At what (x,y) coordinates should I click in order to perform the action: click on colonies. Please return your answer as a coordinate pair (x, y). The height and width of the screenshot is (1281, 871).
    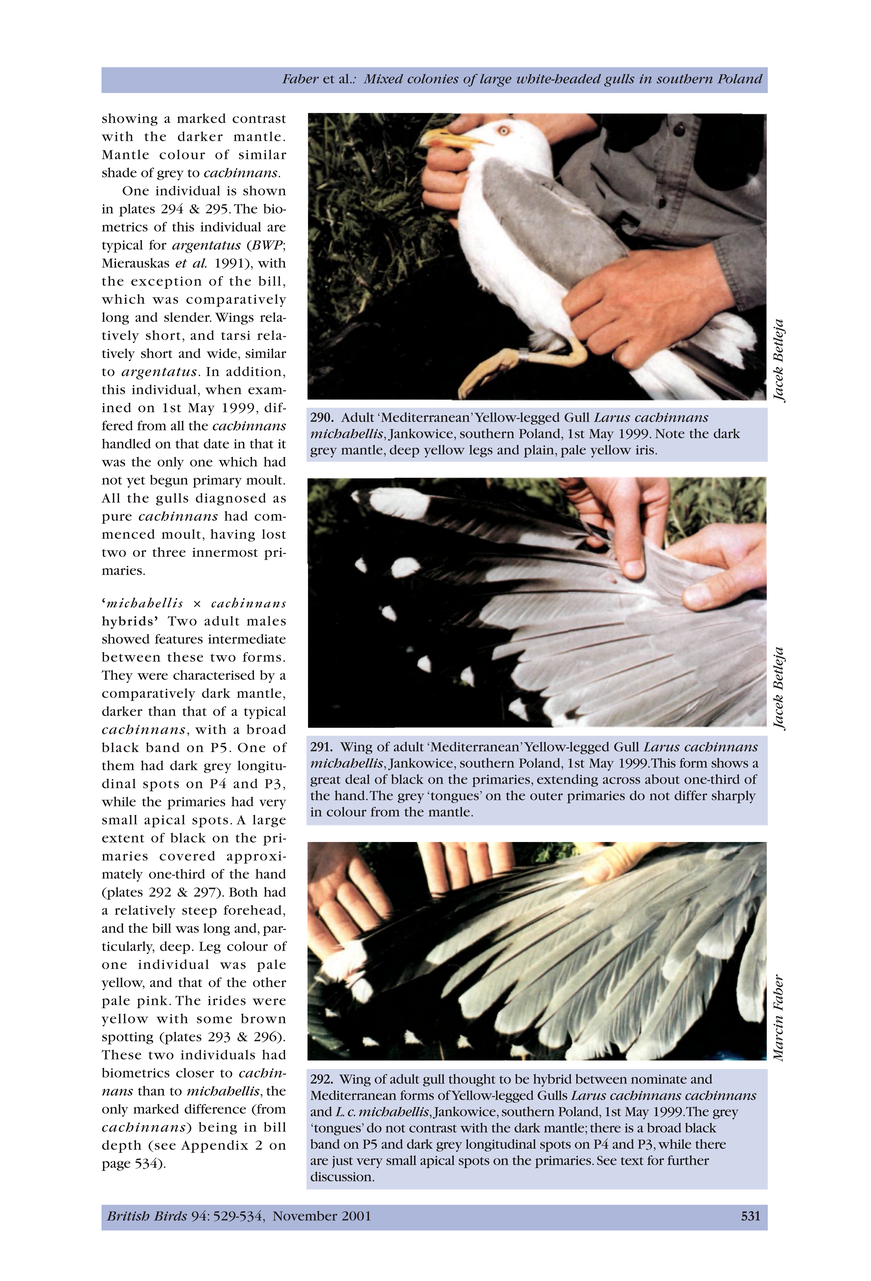
    Looking at the image, I should click on (433, 79).
